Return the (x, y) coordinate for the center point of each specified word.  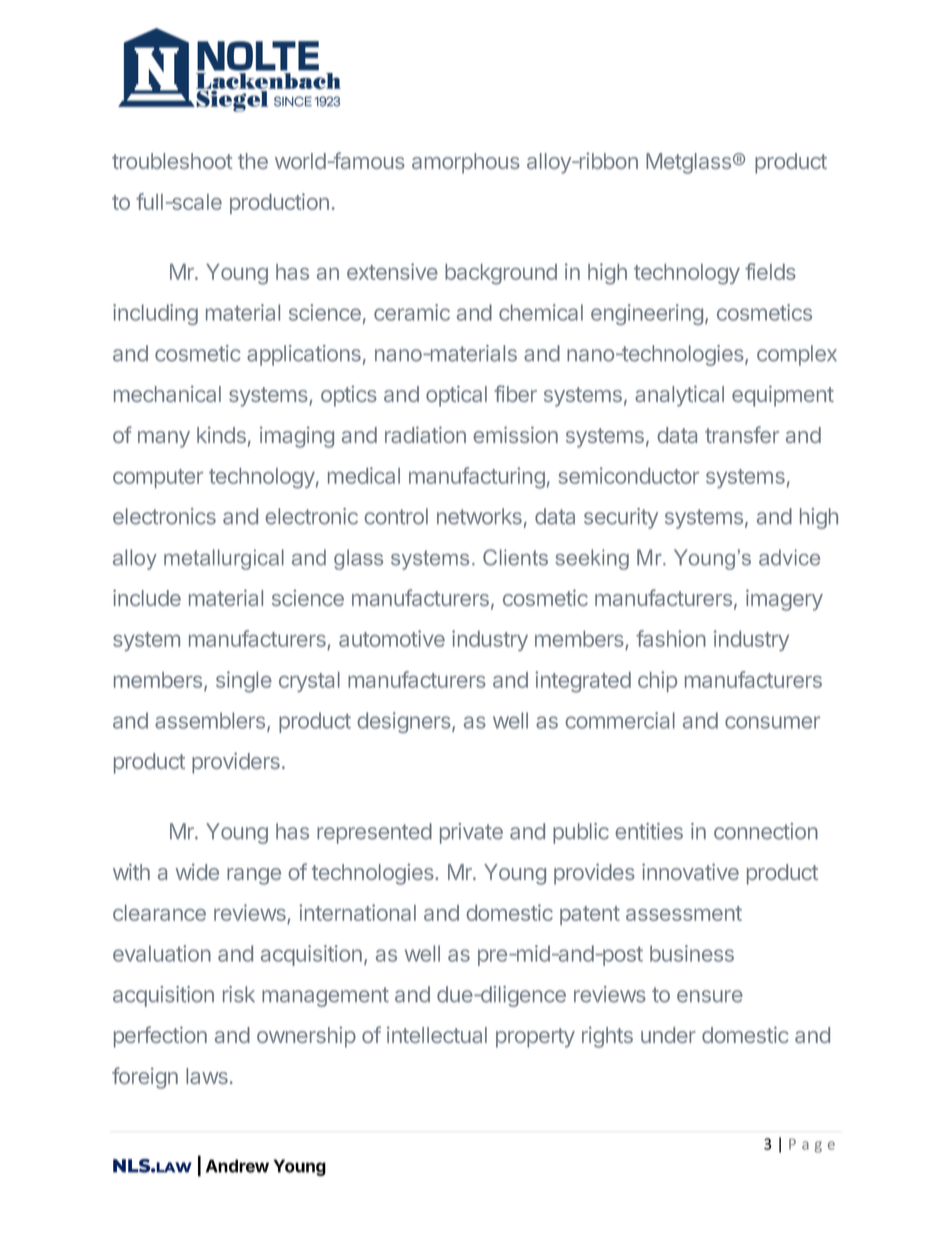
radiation (425, 434)
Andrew (237, 1166)
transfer (742, 434)
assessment (684, 913)
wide (197, 871)
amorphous (466, 163)
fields (770, 271)
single (244, 682)
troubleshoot (172, 161)
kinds (221, 434)
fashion (671, 638)
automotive (392, 638)
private (471, 833)
